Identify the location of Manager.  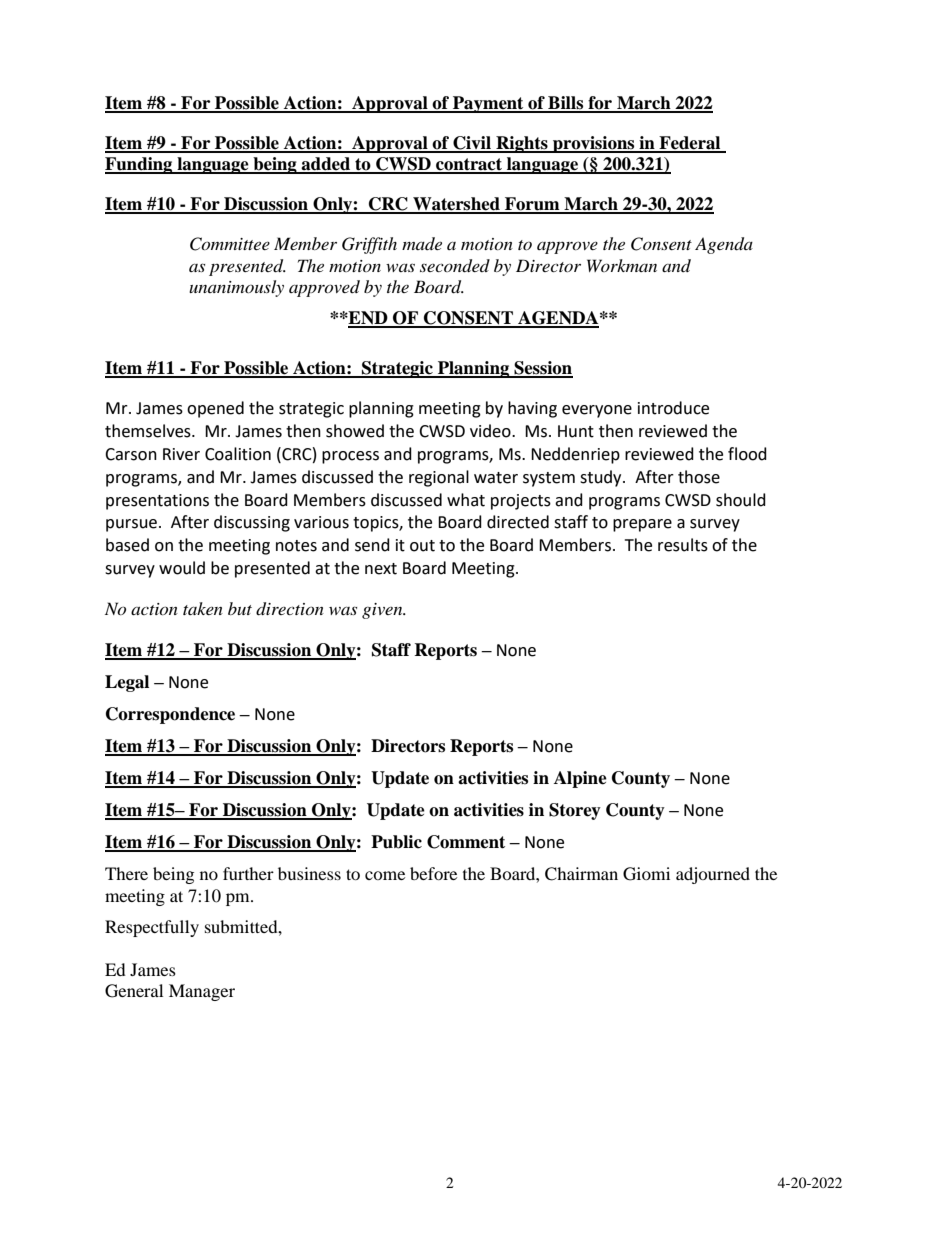
(202, 992).
